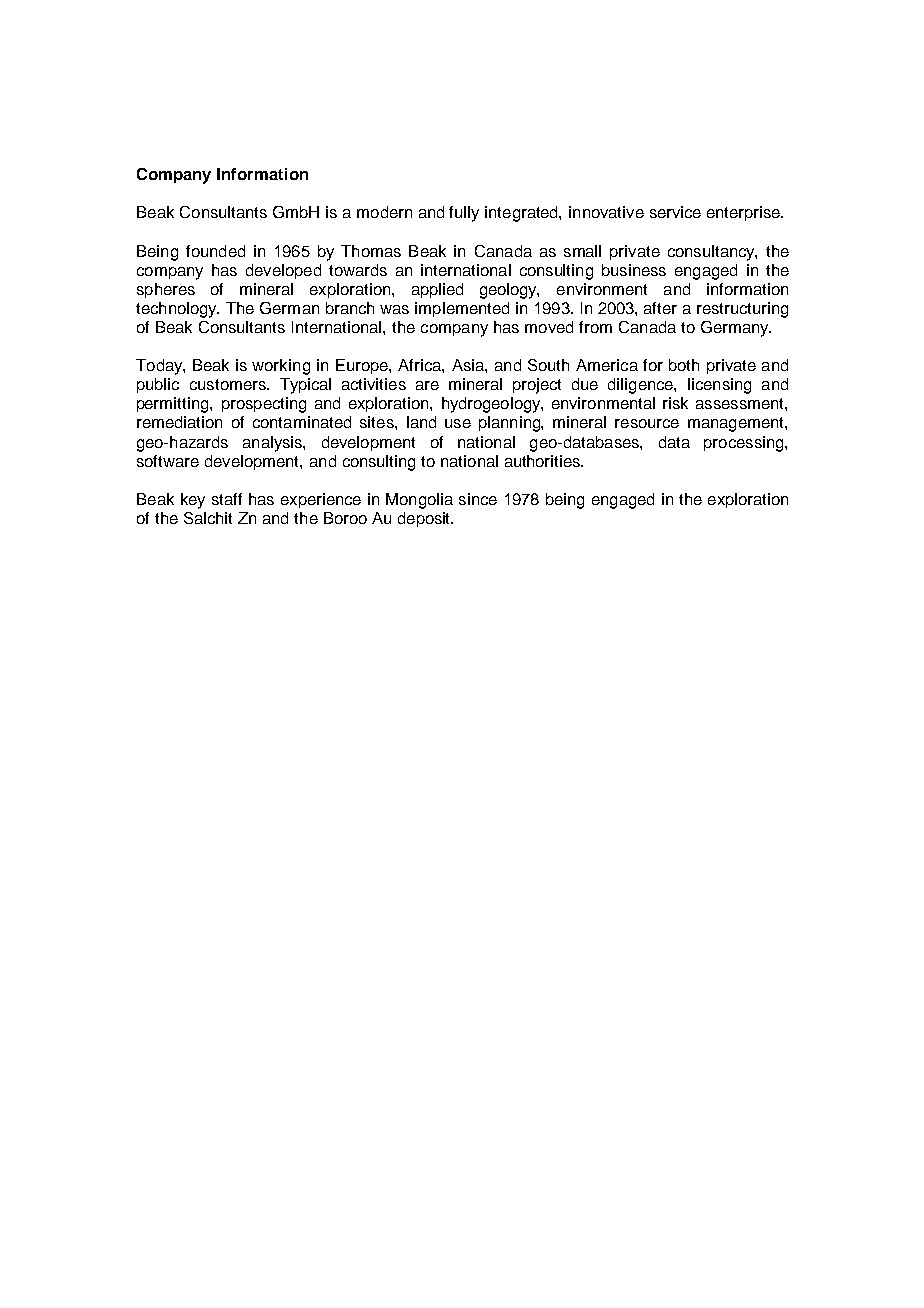 This document has width=924, height=1308. Describe the element at coordinates (462, 309) in the document. I see `implemented` at that location.
